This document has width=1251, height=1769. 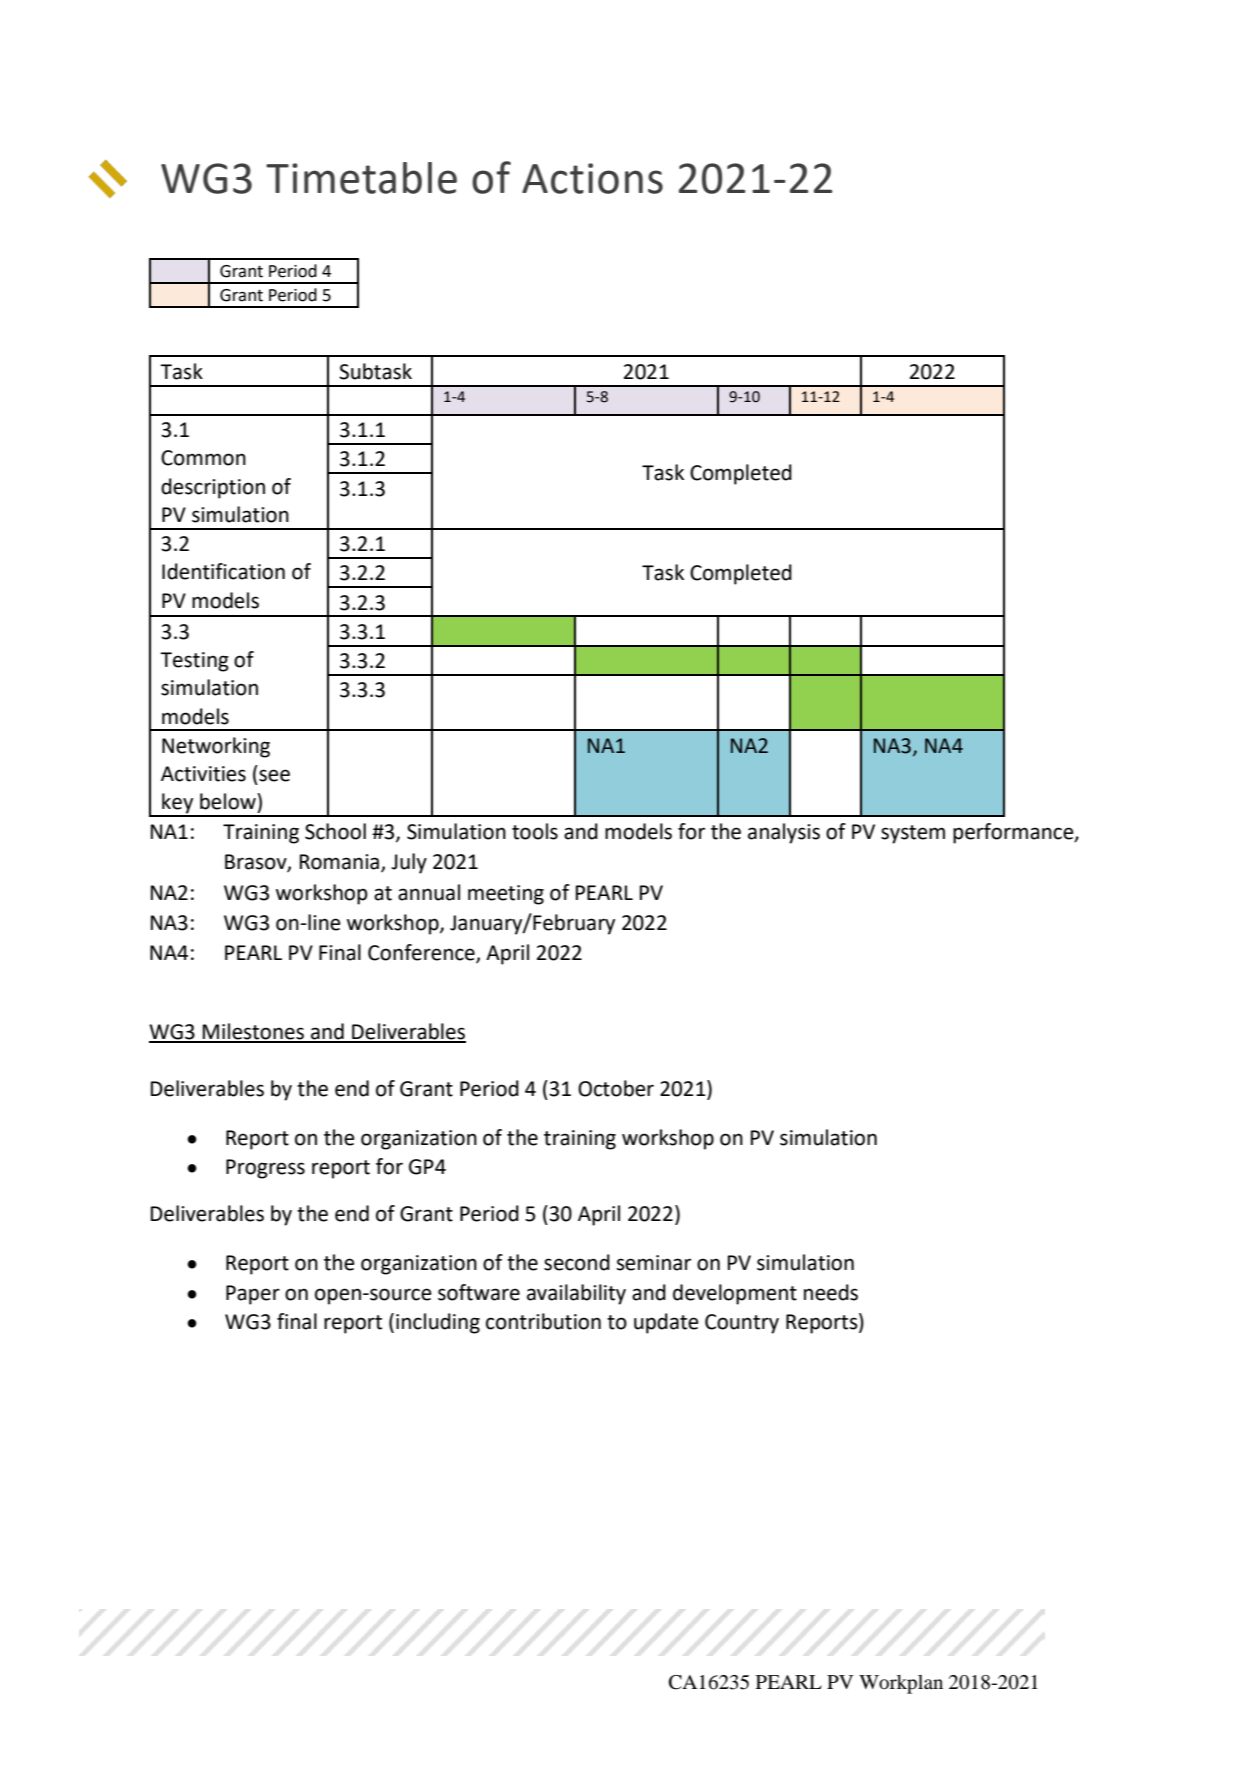 What do you see at coordinates (592, 178) in the document?
I see `Actions` at bounding box center [592, 178].
